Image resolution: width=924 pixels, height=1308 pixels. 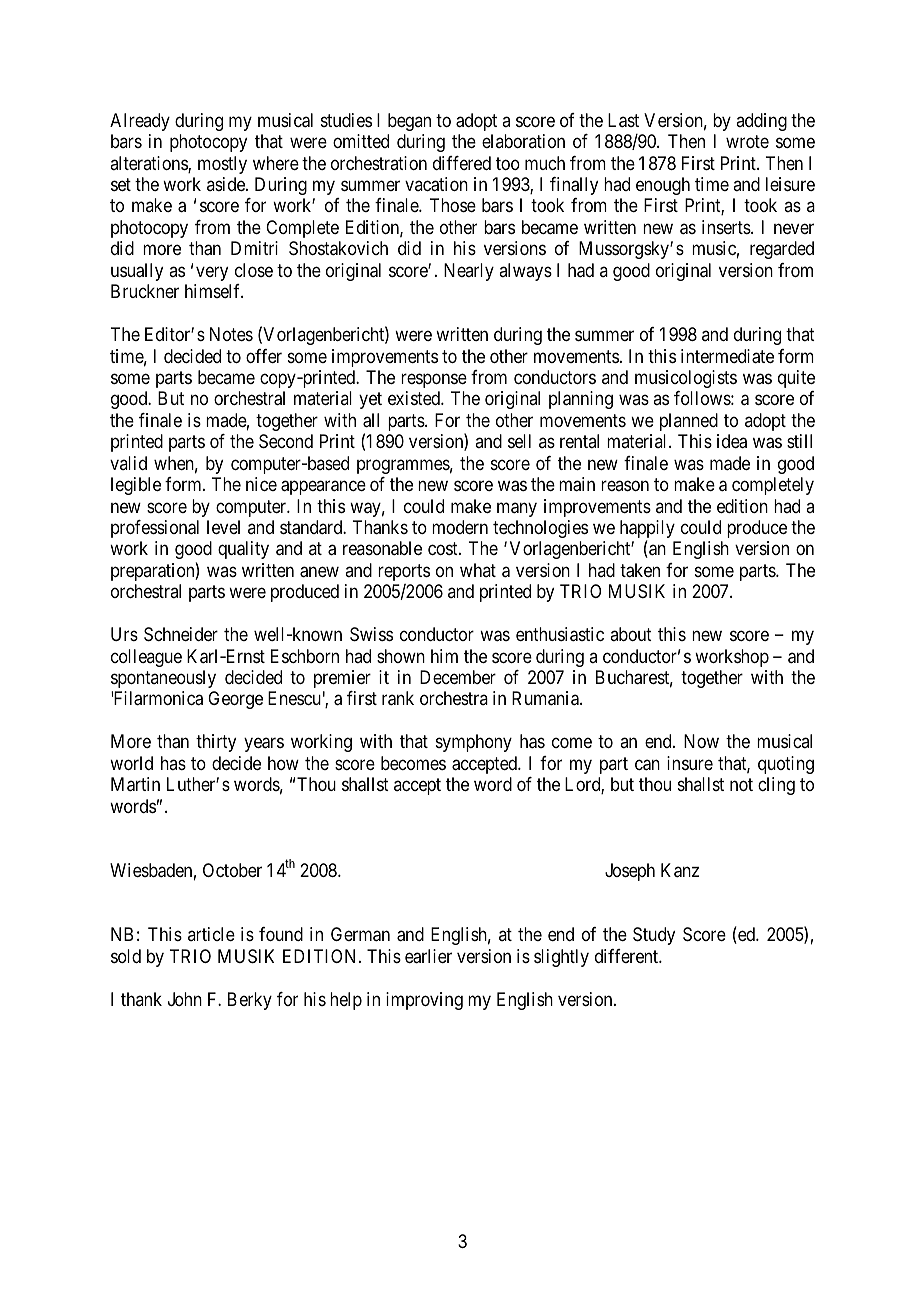 I want to click on symphony, so click(x=474, y=743).
